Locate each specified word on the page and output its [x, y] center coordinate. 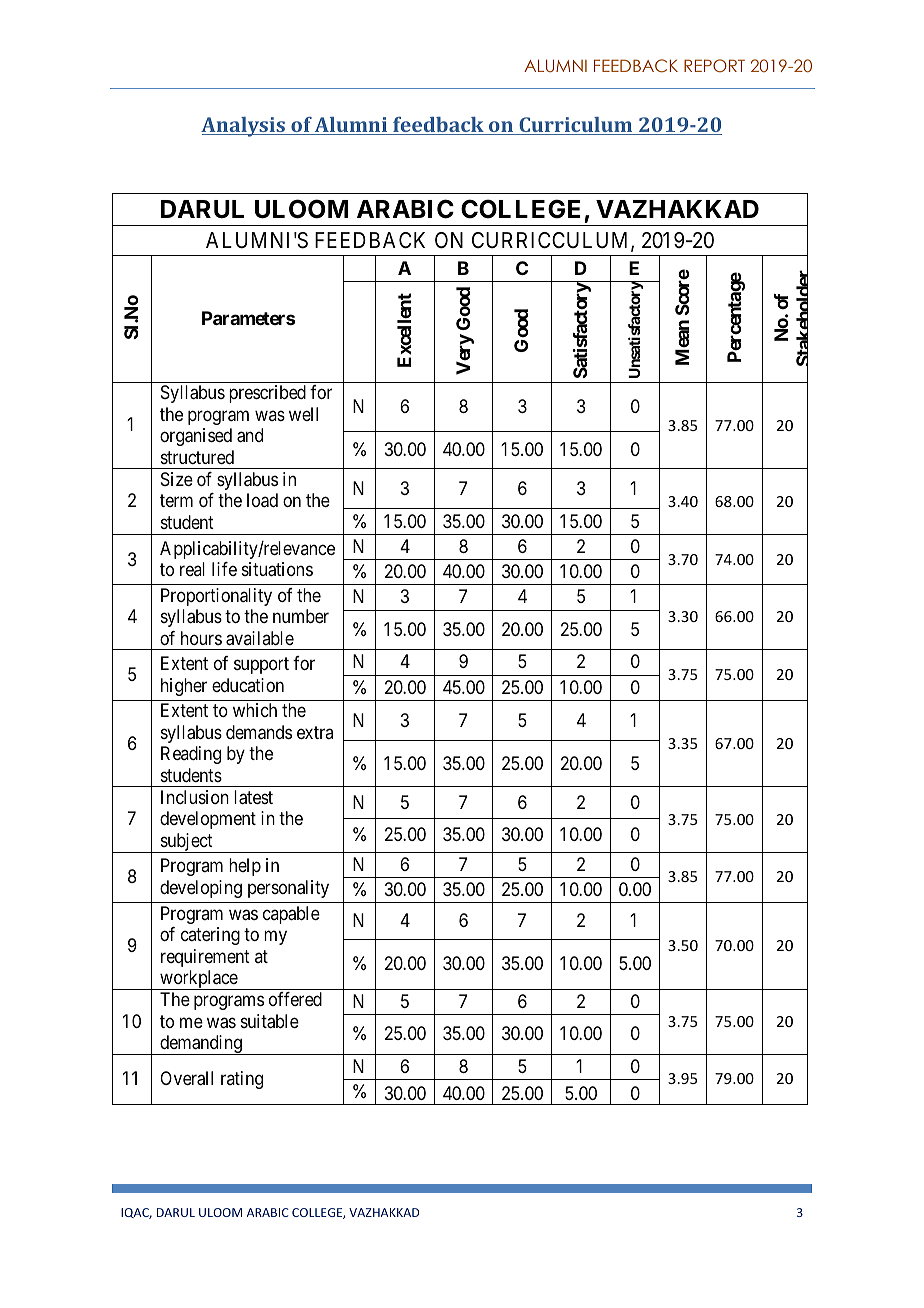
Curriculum [576, 126]
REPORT [714, 66]
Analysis [244, 127]
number [301, 616]
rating [242, 1080]
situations [277, 569]
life [224, 569]
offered [295, 999]
